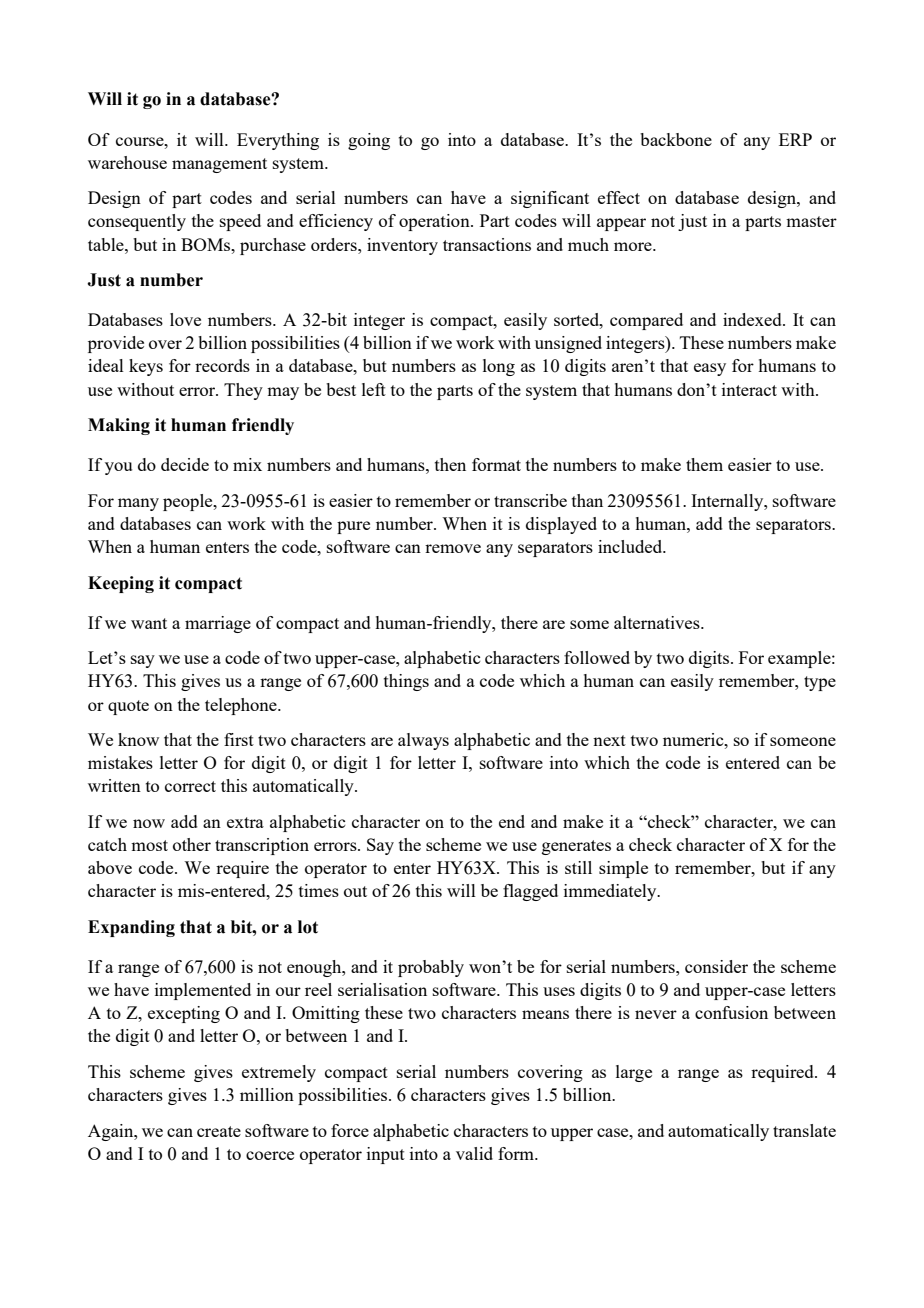 The width and height of the screenshot is (924, 1308). What do you see at coordinates (474, 1153) in the screenshot?
I see `valid` at bounding box center [474, 1153].
